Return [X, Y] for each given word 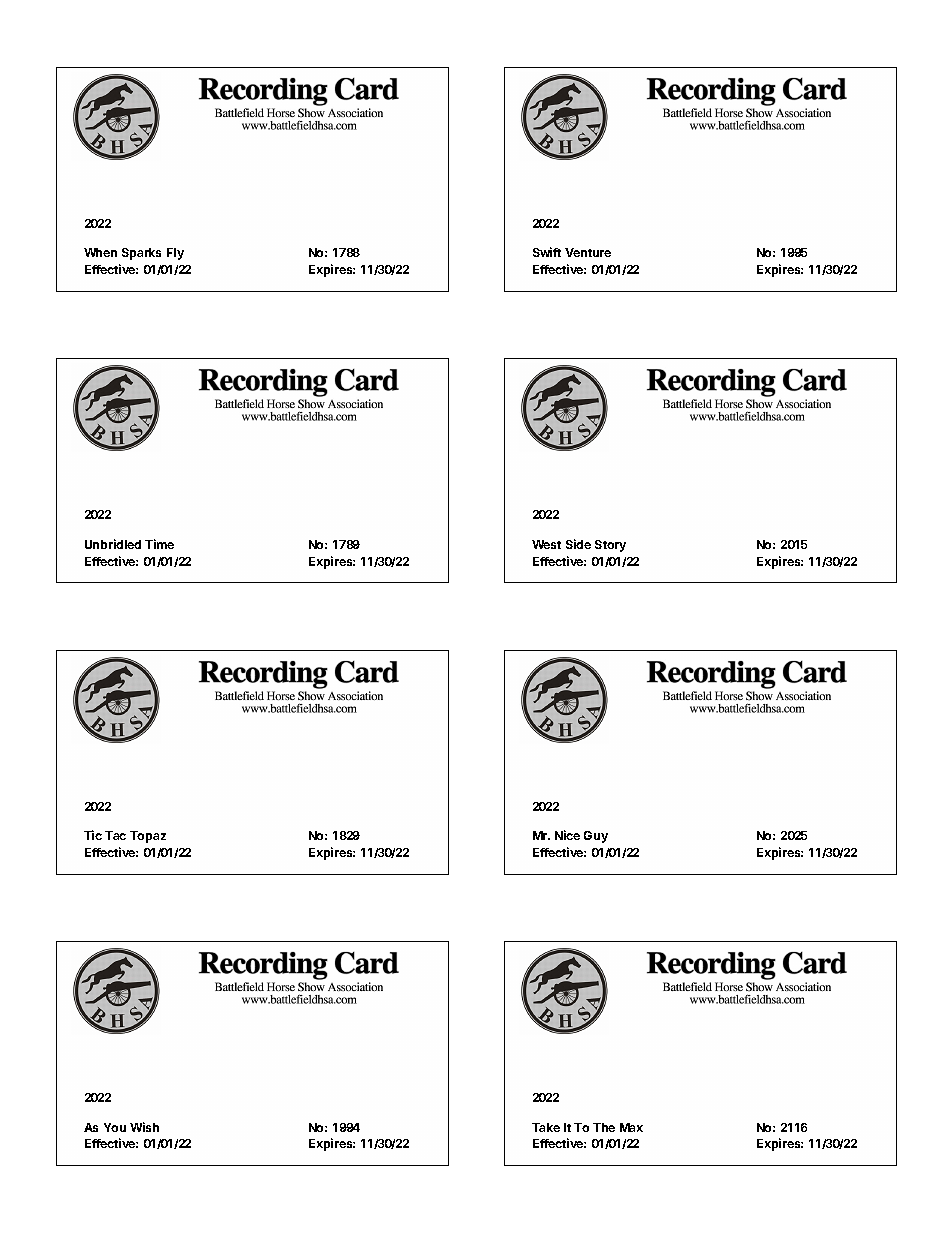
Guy [596, 837]
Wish [144, 1127]
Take [546, 1127]
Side [578, 544]
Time [159, 544]
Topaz [148, 837]
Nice [567, 835]
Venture [588, 252]
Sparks [141, 254]
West [546, 544]
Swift [547, 252]
